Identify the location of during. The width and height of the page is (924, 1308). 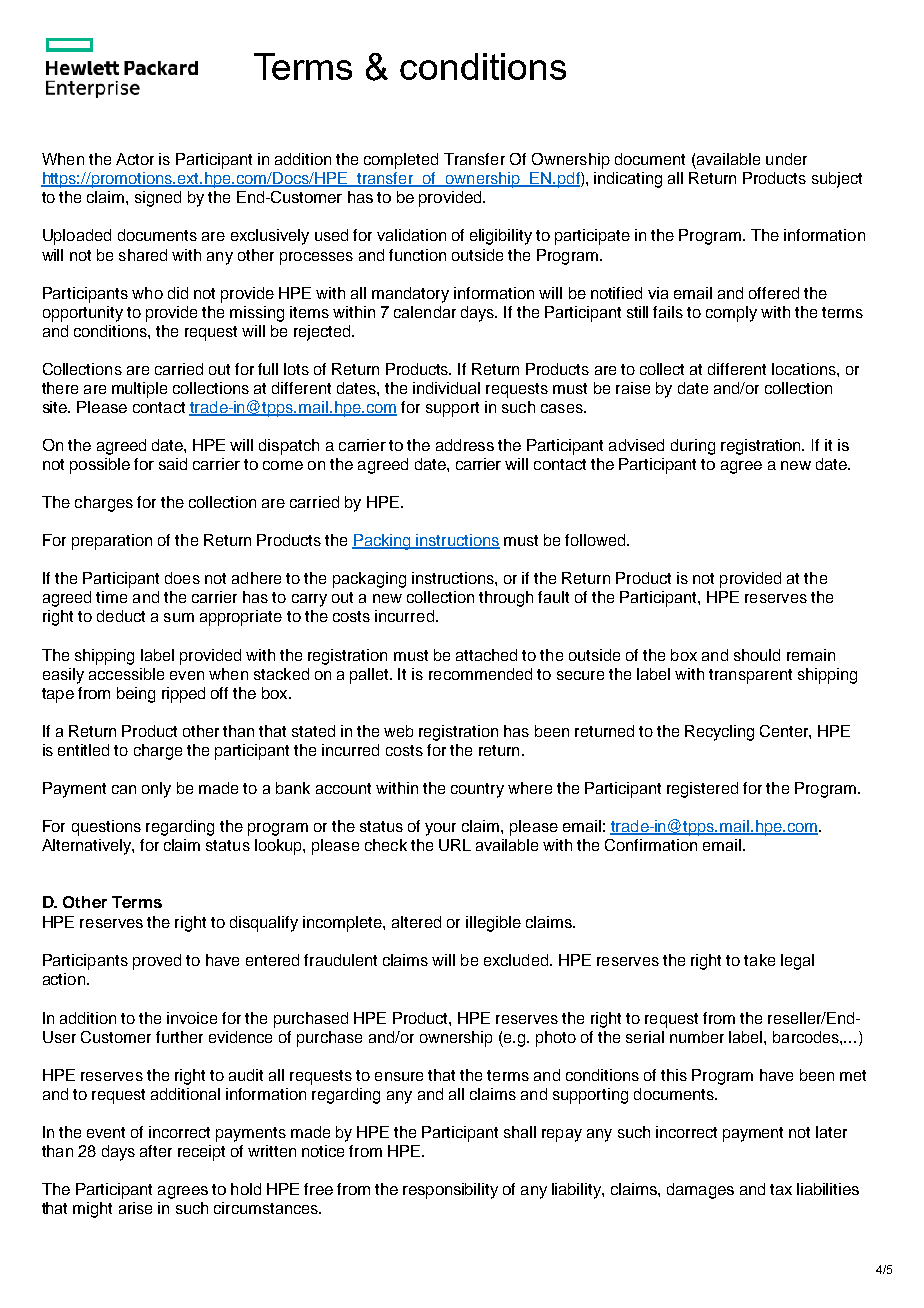
(693, 447).
